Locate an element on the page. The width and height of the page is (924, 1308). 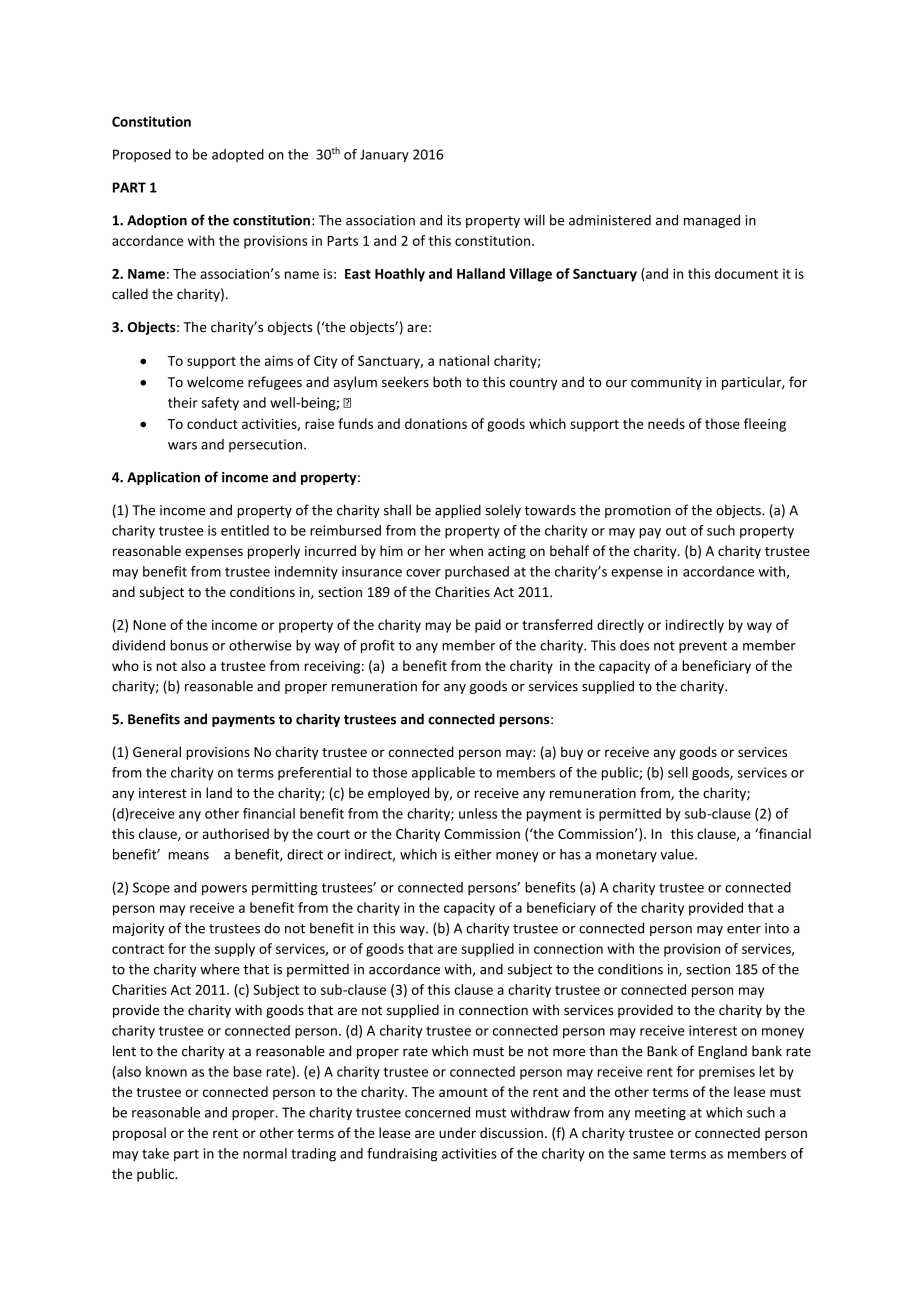
January is located at coordinates (384, 155).
